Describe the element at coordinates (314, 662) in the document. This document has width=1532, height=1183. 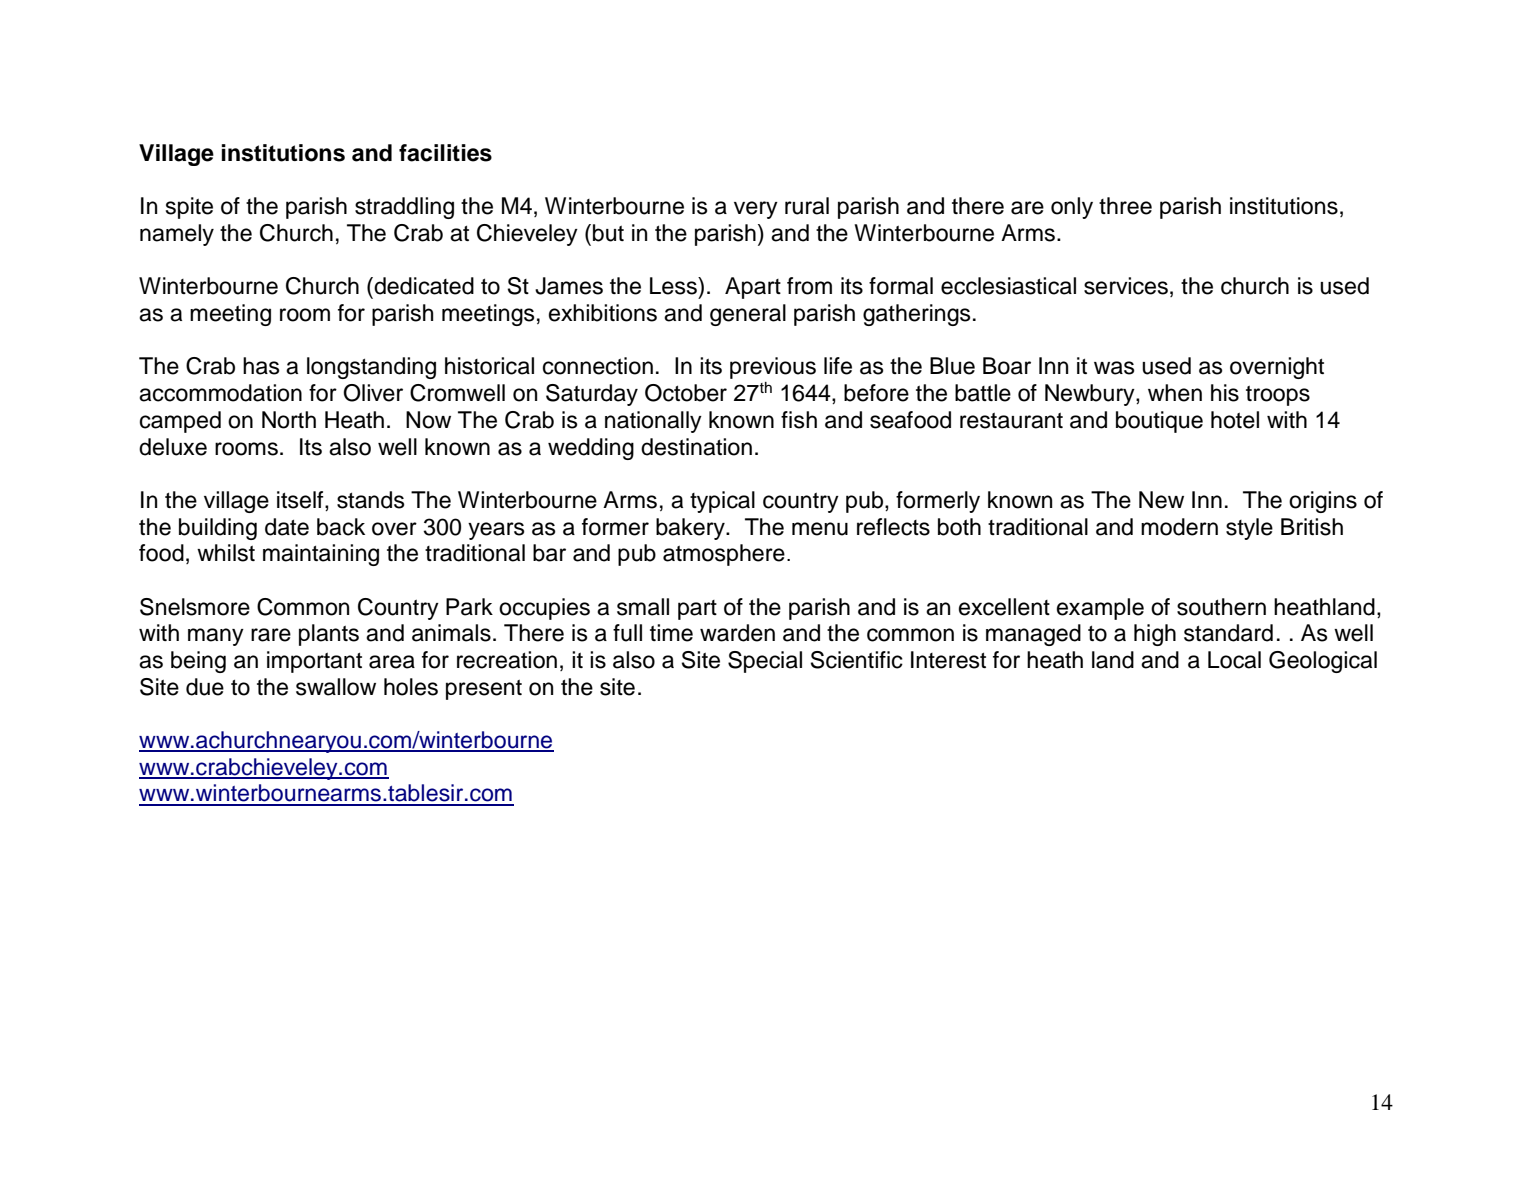
I see `important` at that location.
